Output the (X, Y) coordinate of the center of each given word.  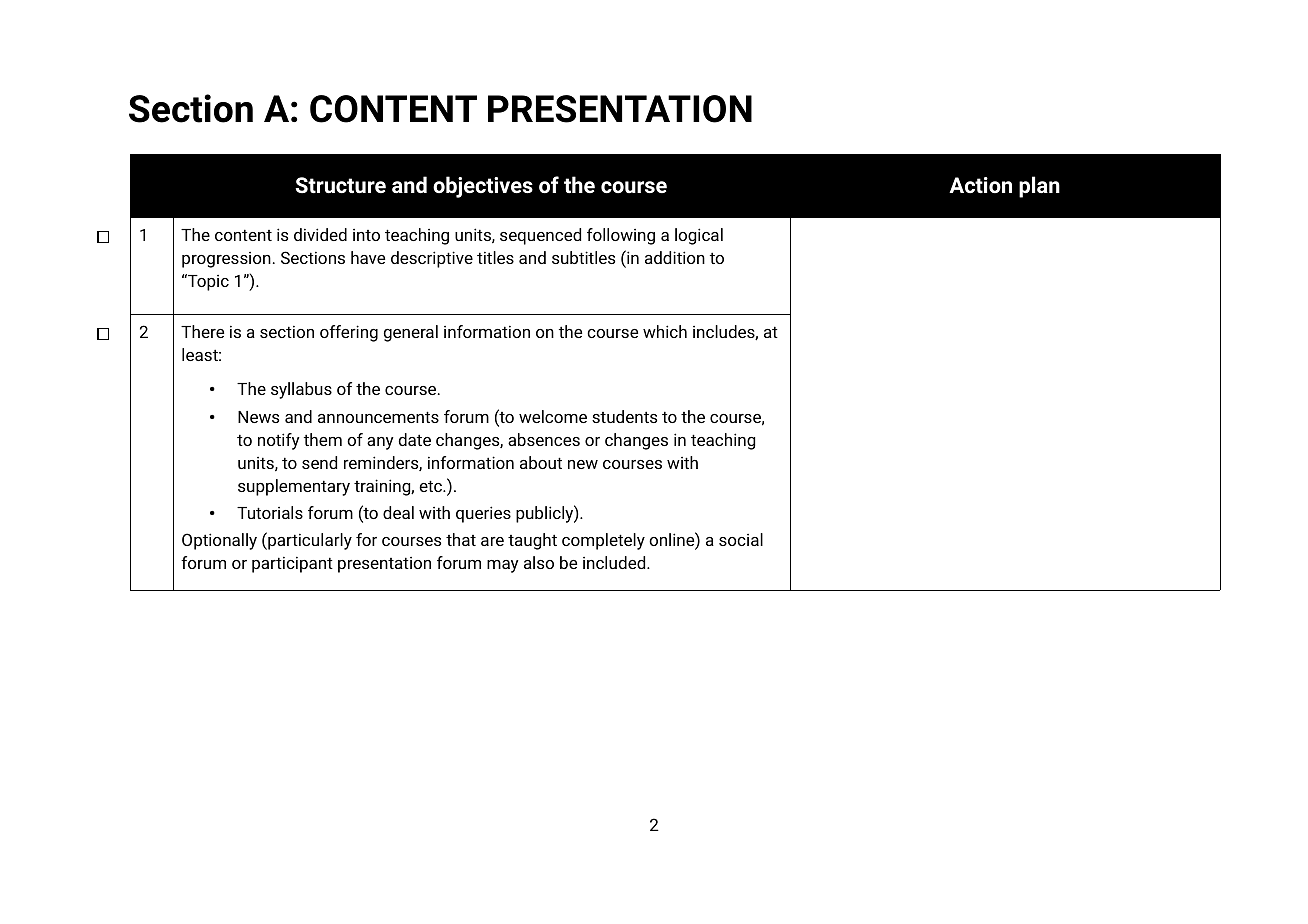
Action (980, 185)
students (624, 416)
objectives (483, 187)
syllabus (301, 390)
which (665, 331)
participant (292, 565)
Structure (340, 185)
